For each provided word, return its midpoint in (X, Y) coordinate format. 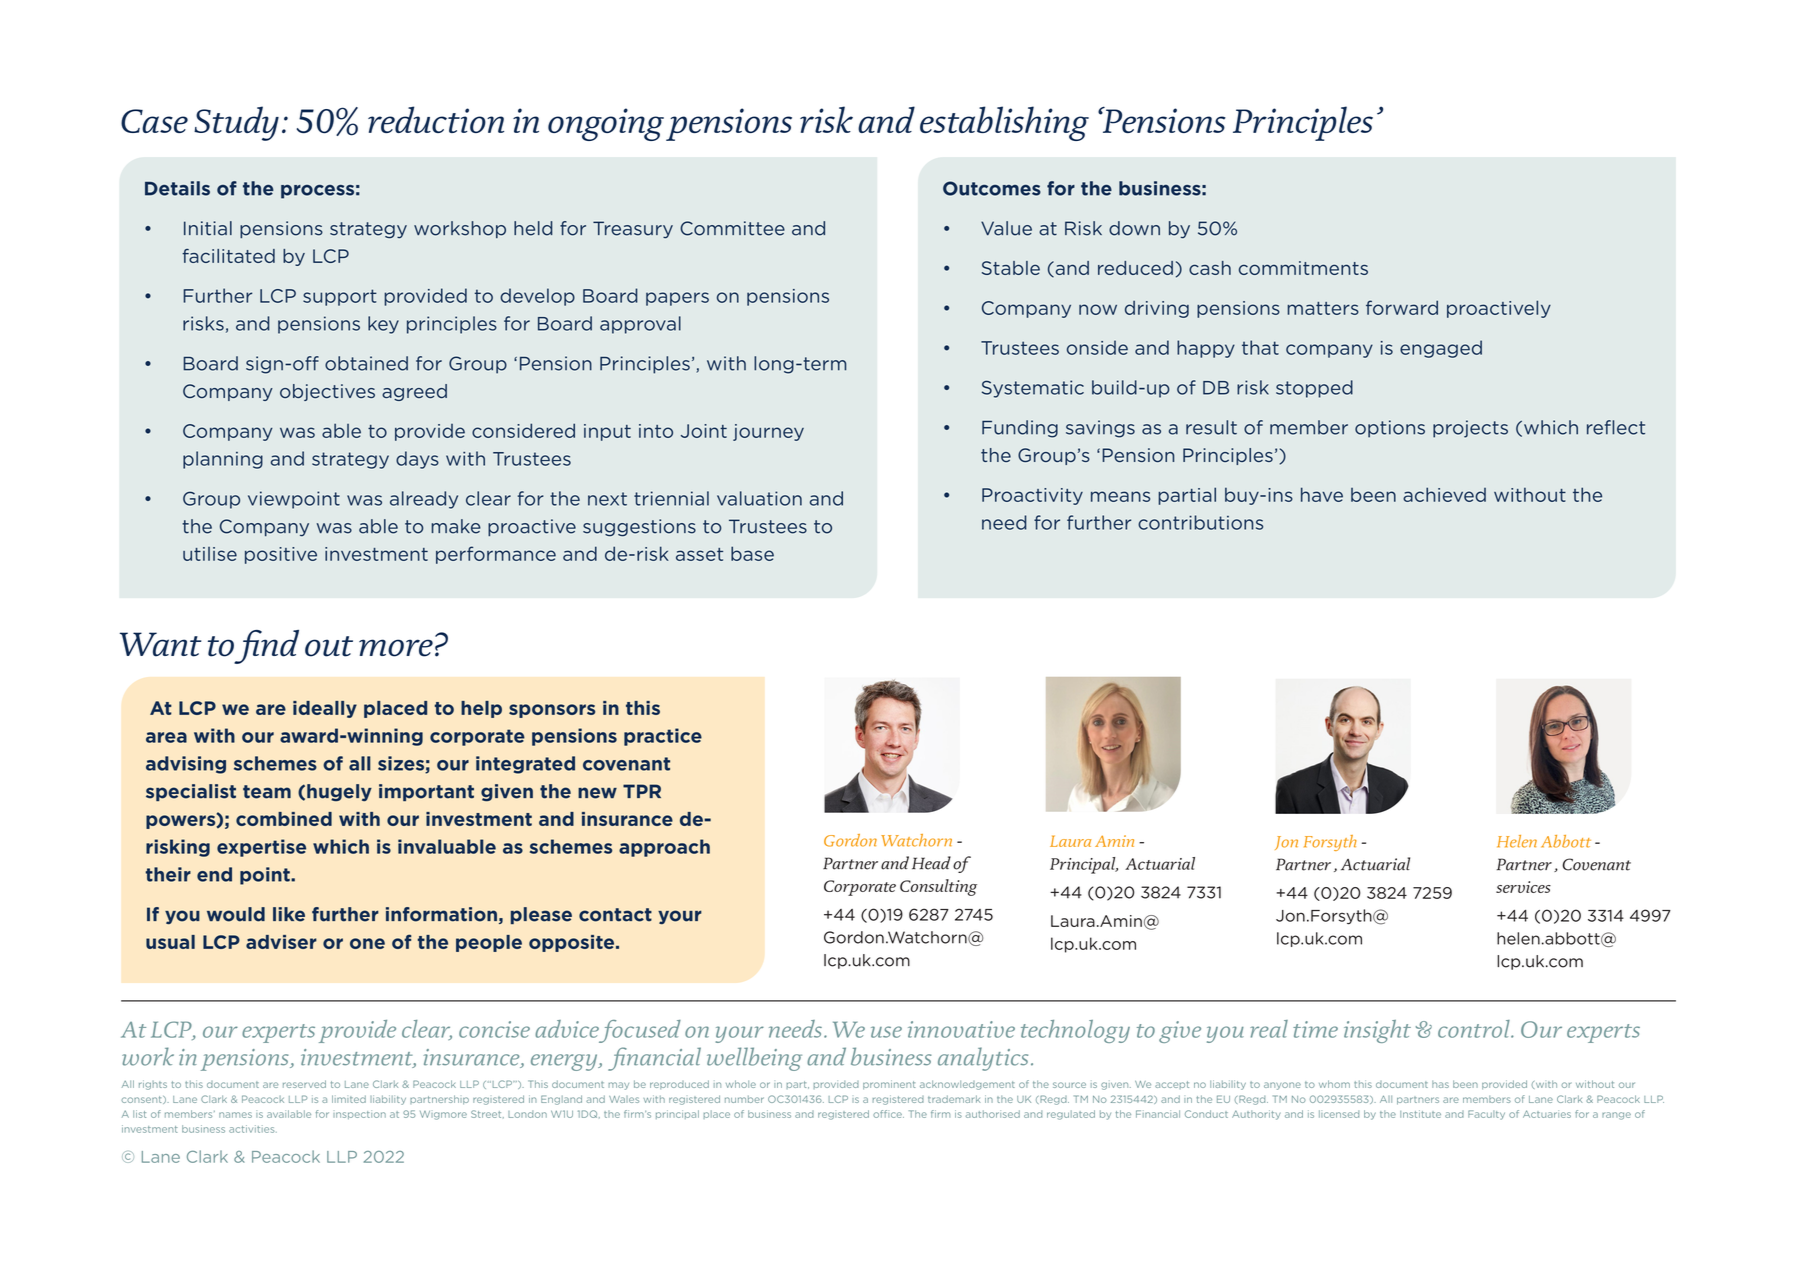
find (266, 647)
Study (236, 123)
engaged (1441, 349)
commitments (1303, 268)
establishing (1004, 123)
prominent (889, 1085)
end (214, 874)
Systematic (1033, 389)
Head (931, 863)
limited (349, 1099)
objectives (327, 392)
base (752, 553)
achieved (1444, 494)
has (1440, 1084)
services (1523, 887)
